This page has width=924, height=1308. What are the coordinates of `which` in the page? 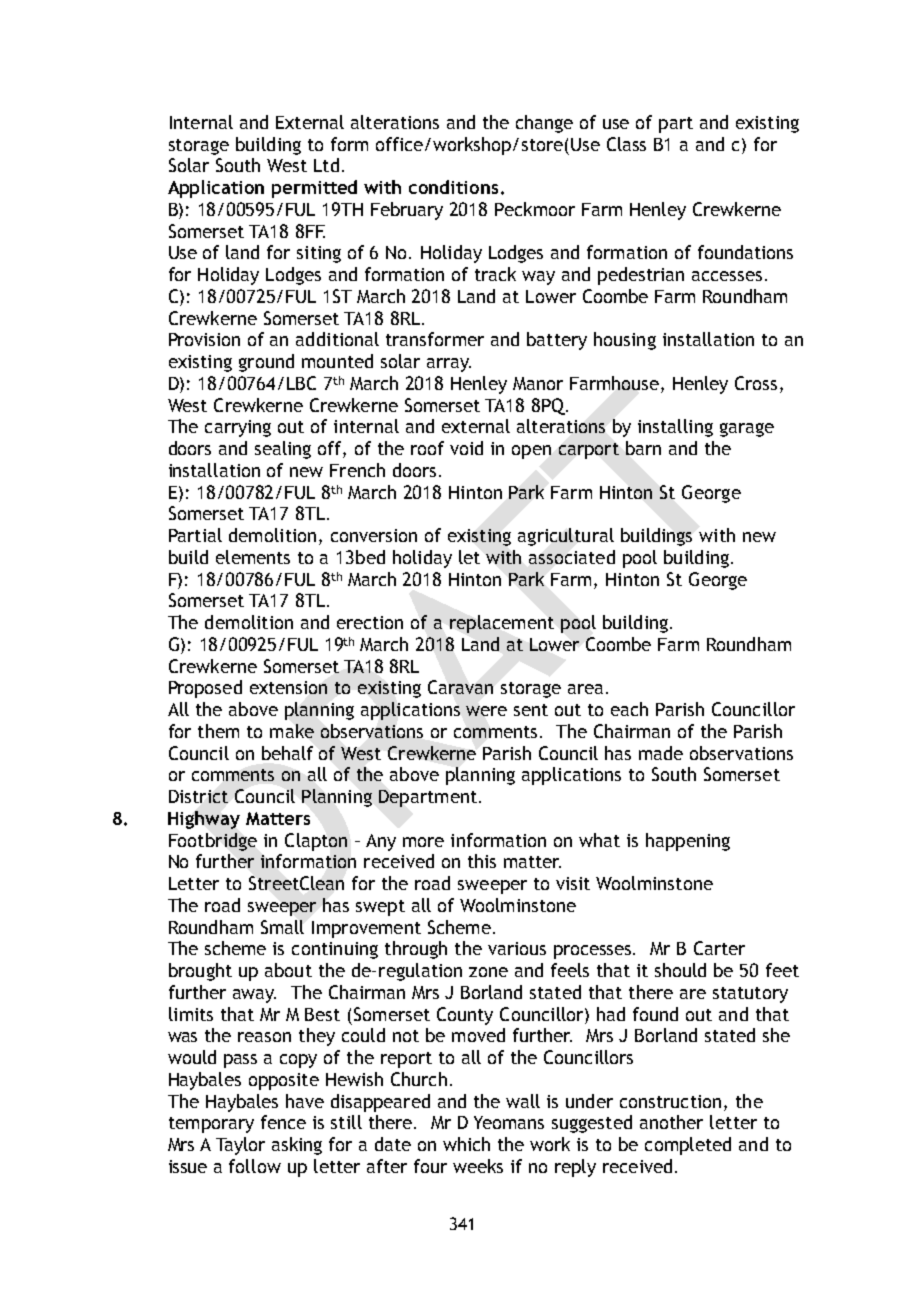 It's located at (466, 1144).
